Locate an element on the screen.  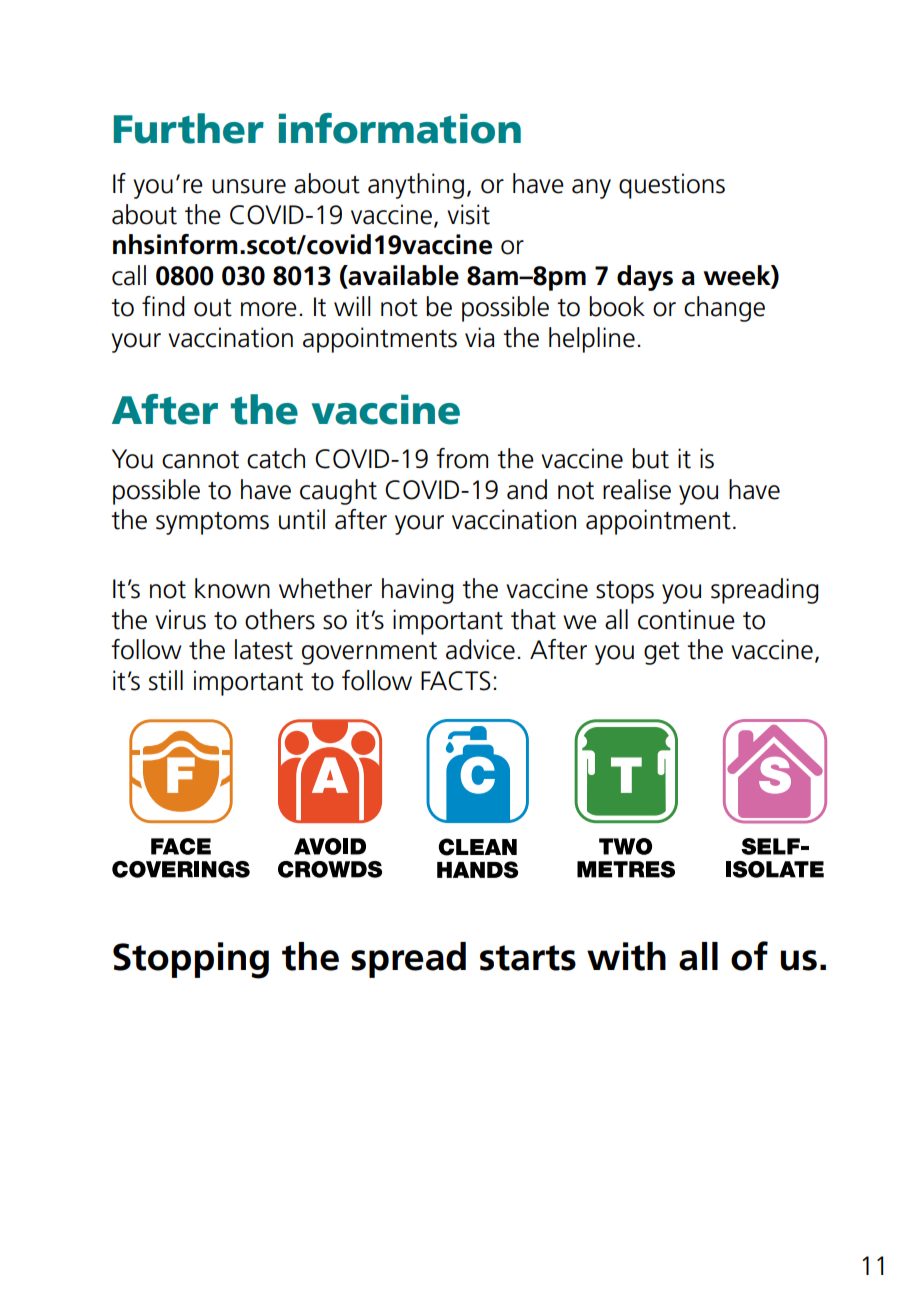
questions is located at coordinates (672, 186).
